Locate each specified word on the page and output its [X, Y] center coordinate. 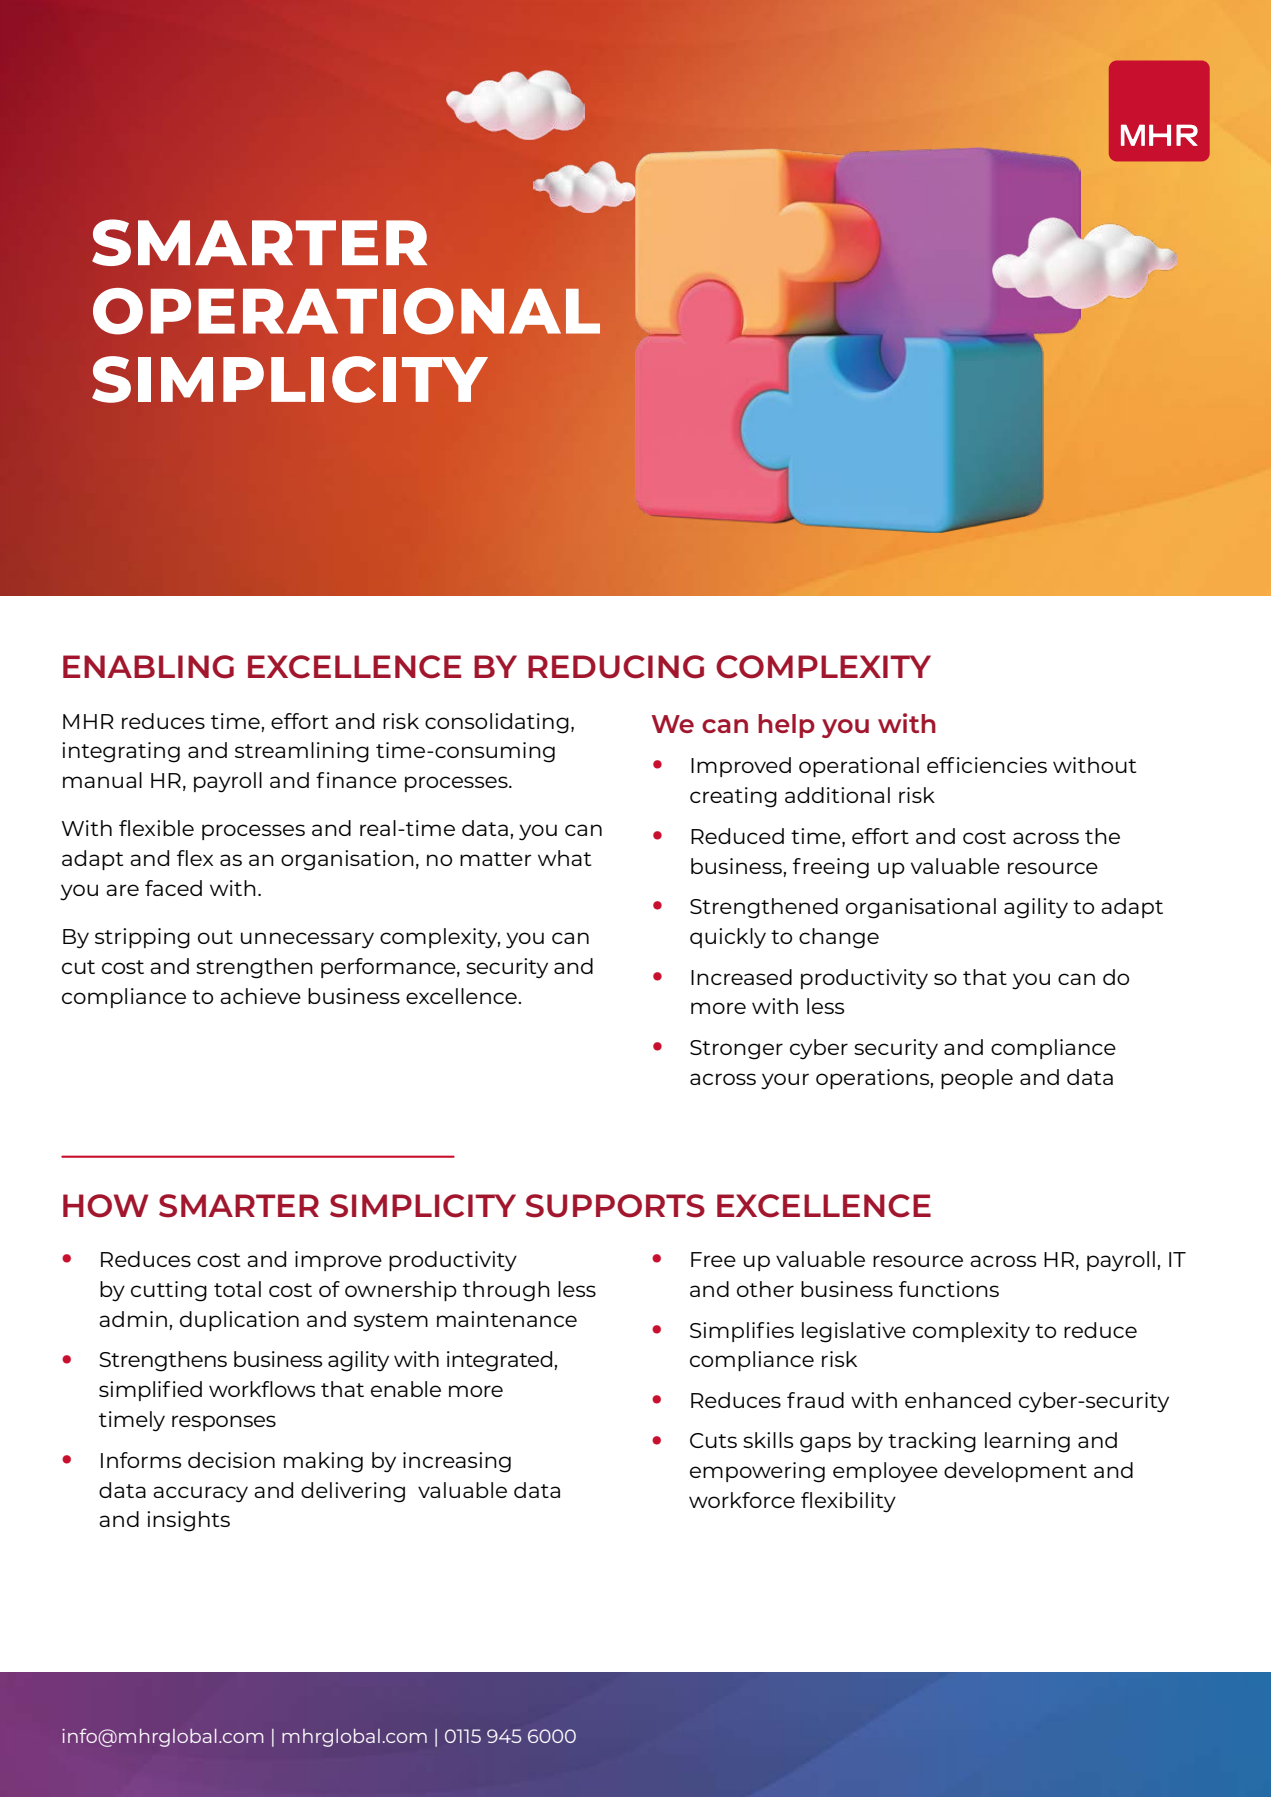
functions [949, 1289]
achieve [260, 996]
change [839, 938]
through [506, 1291]
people [977, 1079]
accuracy [200, 1494]
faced [173, 888]
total [237, 1289]
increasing [457, 1462]
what [565, 858]
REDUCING [616, 667]
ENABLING [148, 667]
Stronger [736, 1050]
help [786, 726]
